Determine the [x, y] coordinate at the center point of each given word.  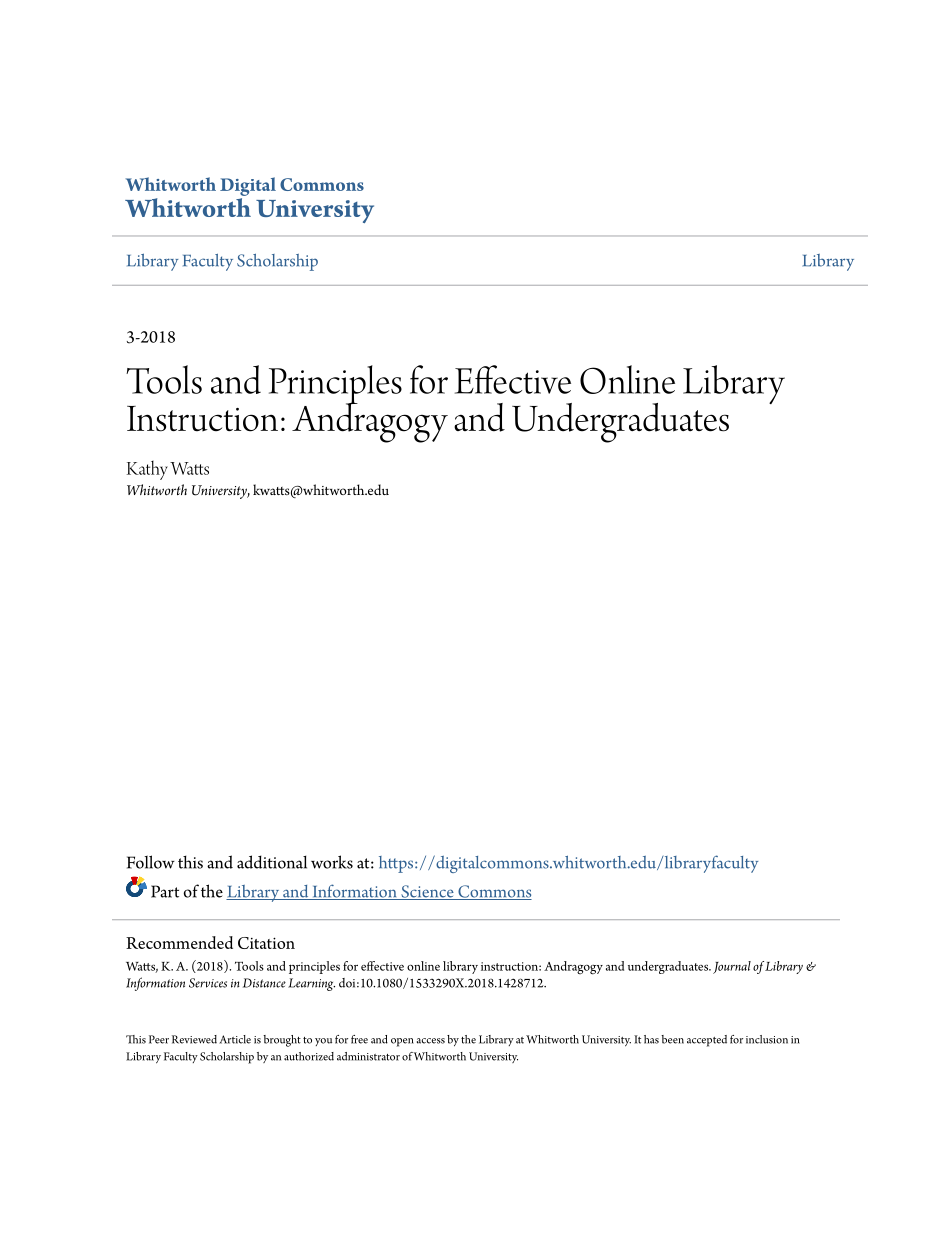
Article [235, 1039]
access [431, 1041]
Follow [151, 862]
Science [427, 892]
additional [272, 862]
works [332, 862]
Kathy [147, 470]
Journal [732, 967]
